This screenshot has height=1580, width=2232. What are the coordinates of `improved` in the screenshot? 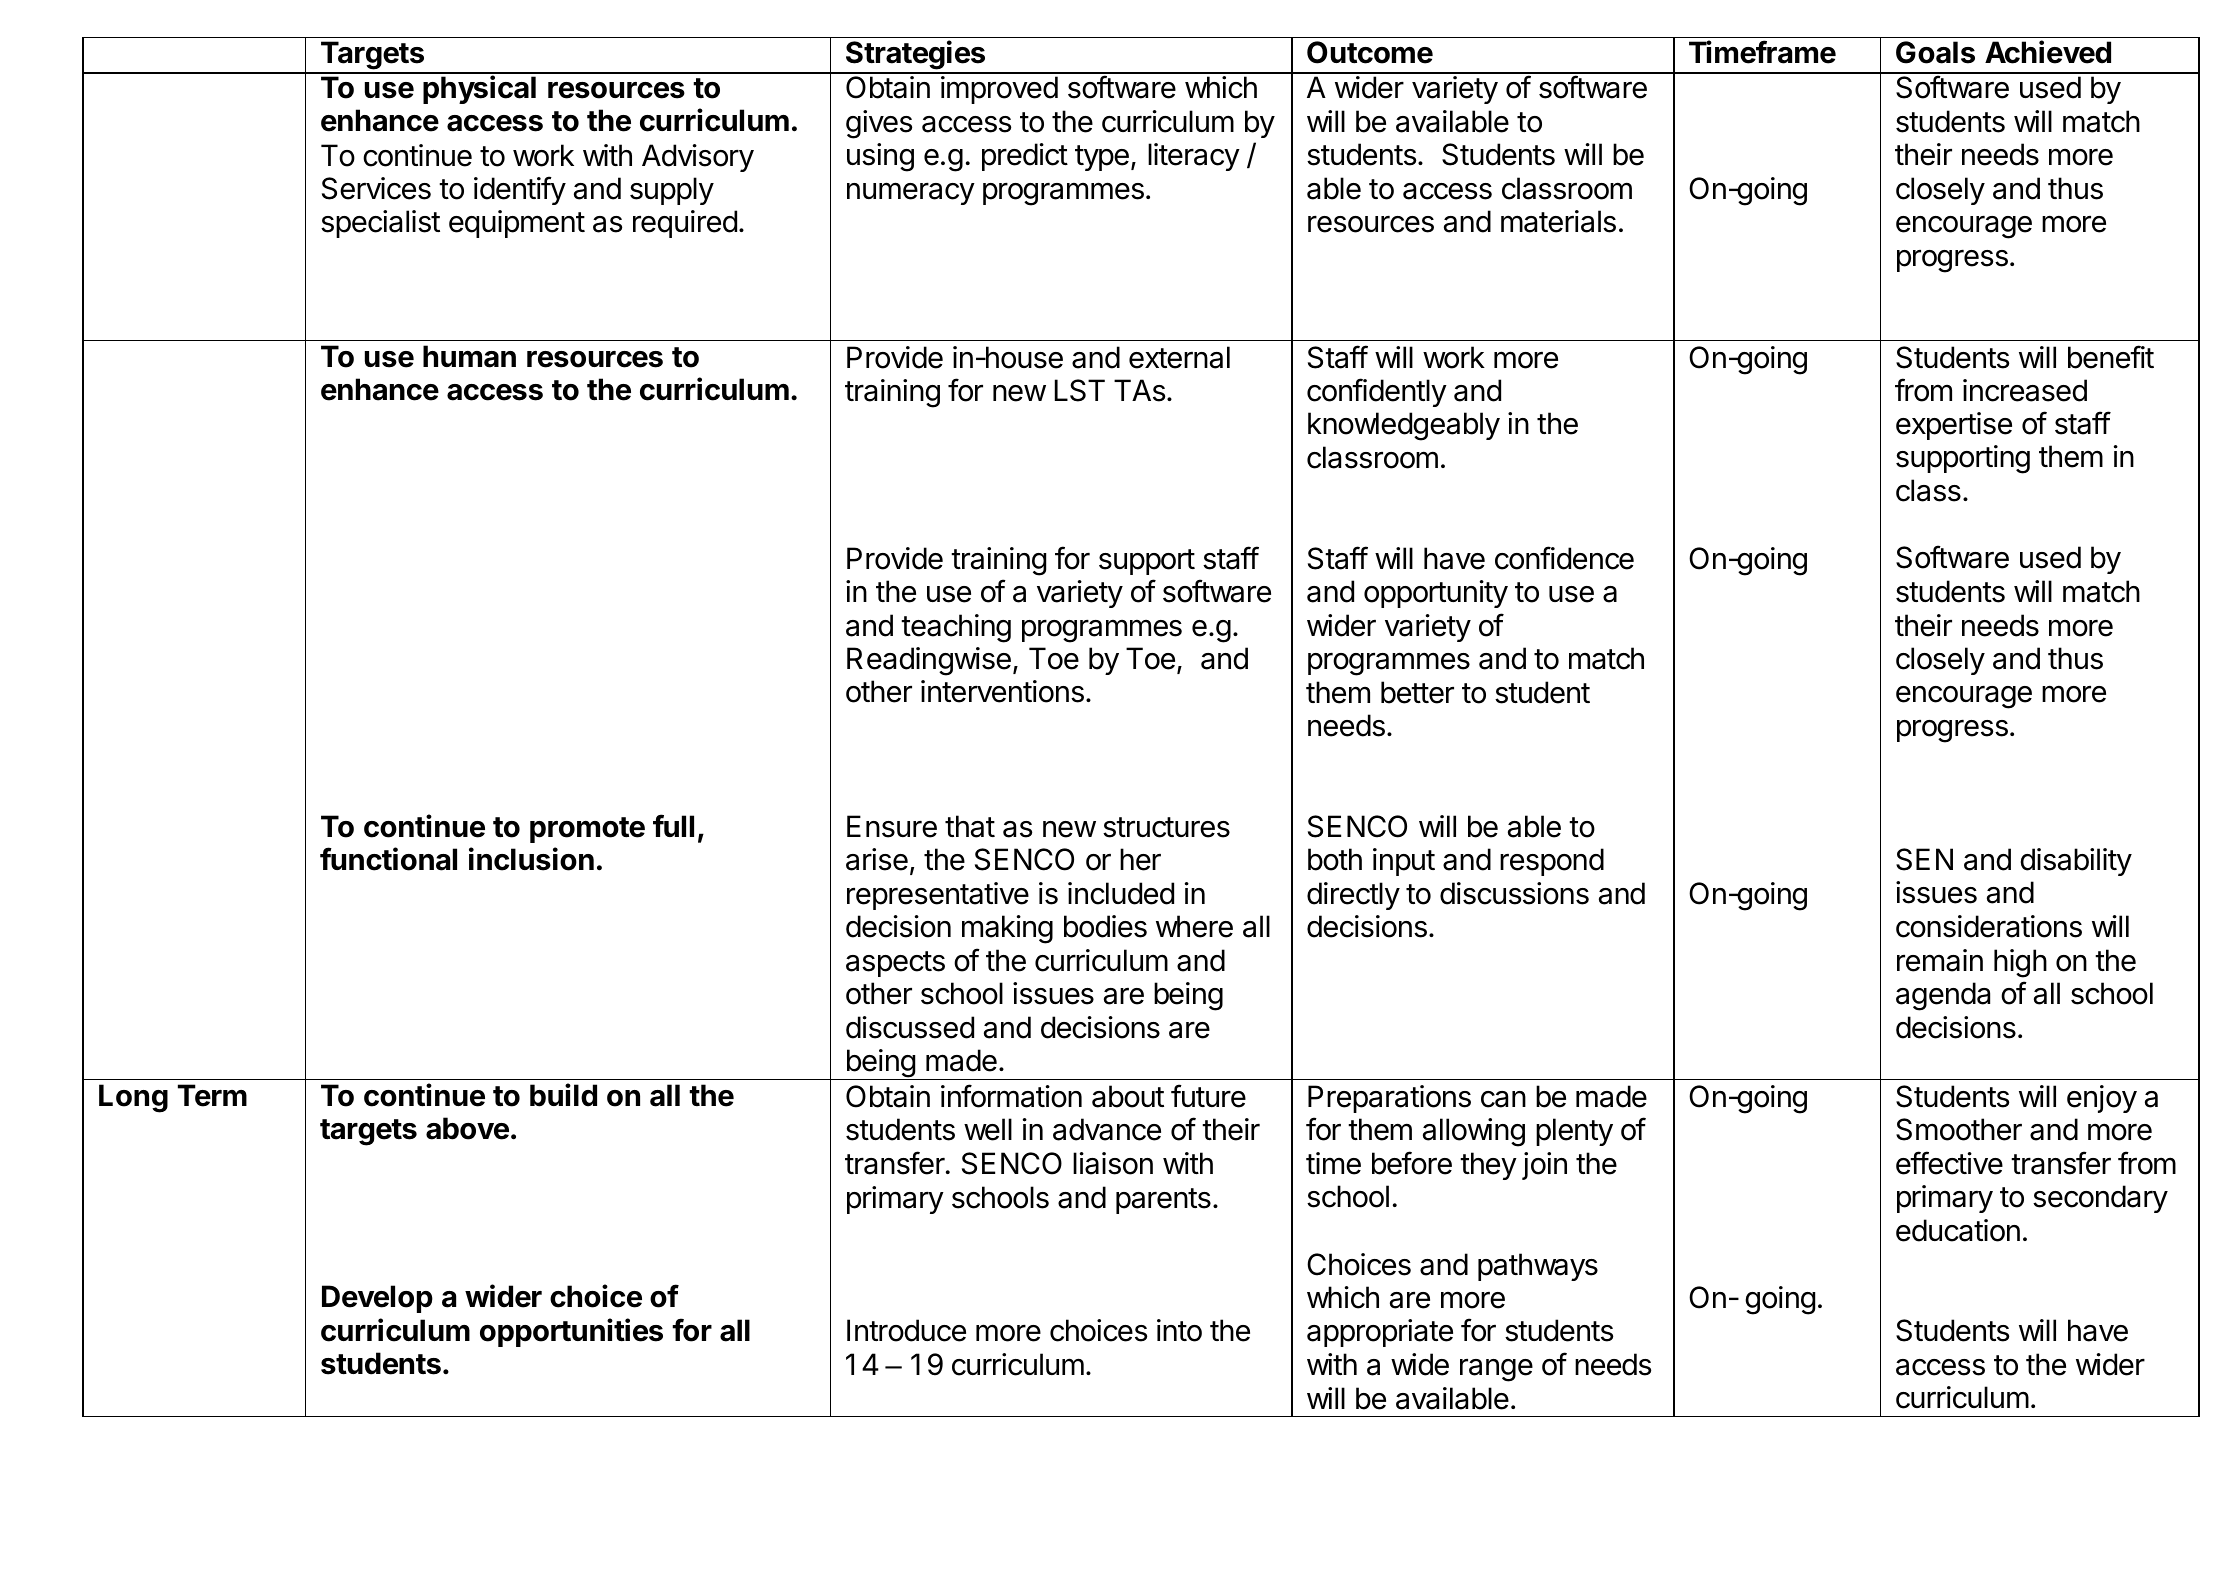 It's located at (999, 90).
